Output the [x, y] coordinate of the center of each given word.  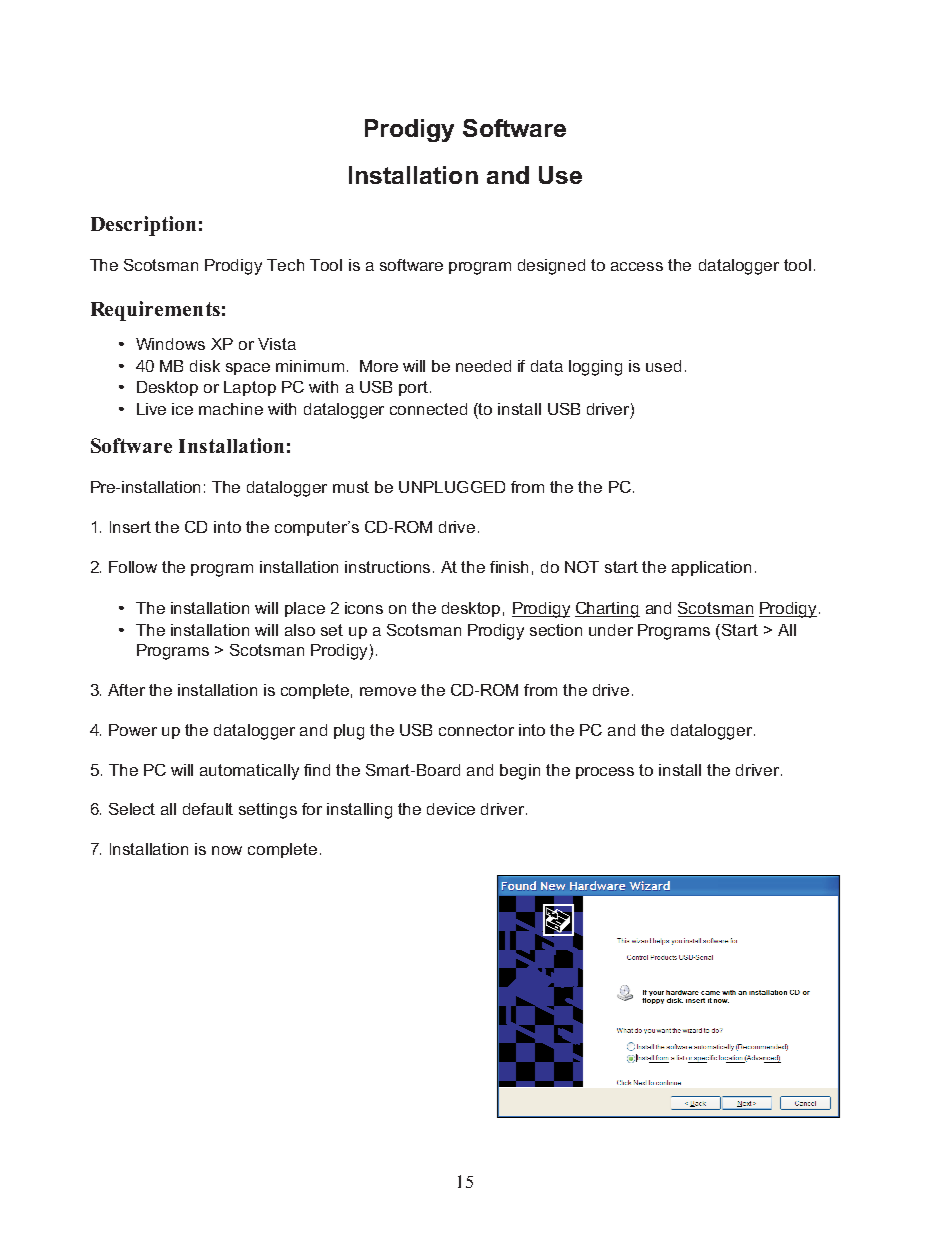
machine [231, 409]
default [208, 809]
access [637, 266]
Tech [285, 265]
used [663, 366]
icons [364, 608]
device [451, 809]
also [300, 630]
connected [428, 409]
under [611, 630]
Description [143, 226]
